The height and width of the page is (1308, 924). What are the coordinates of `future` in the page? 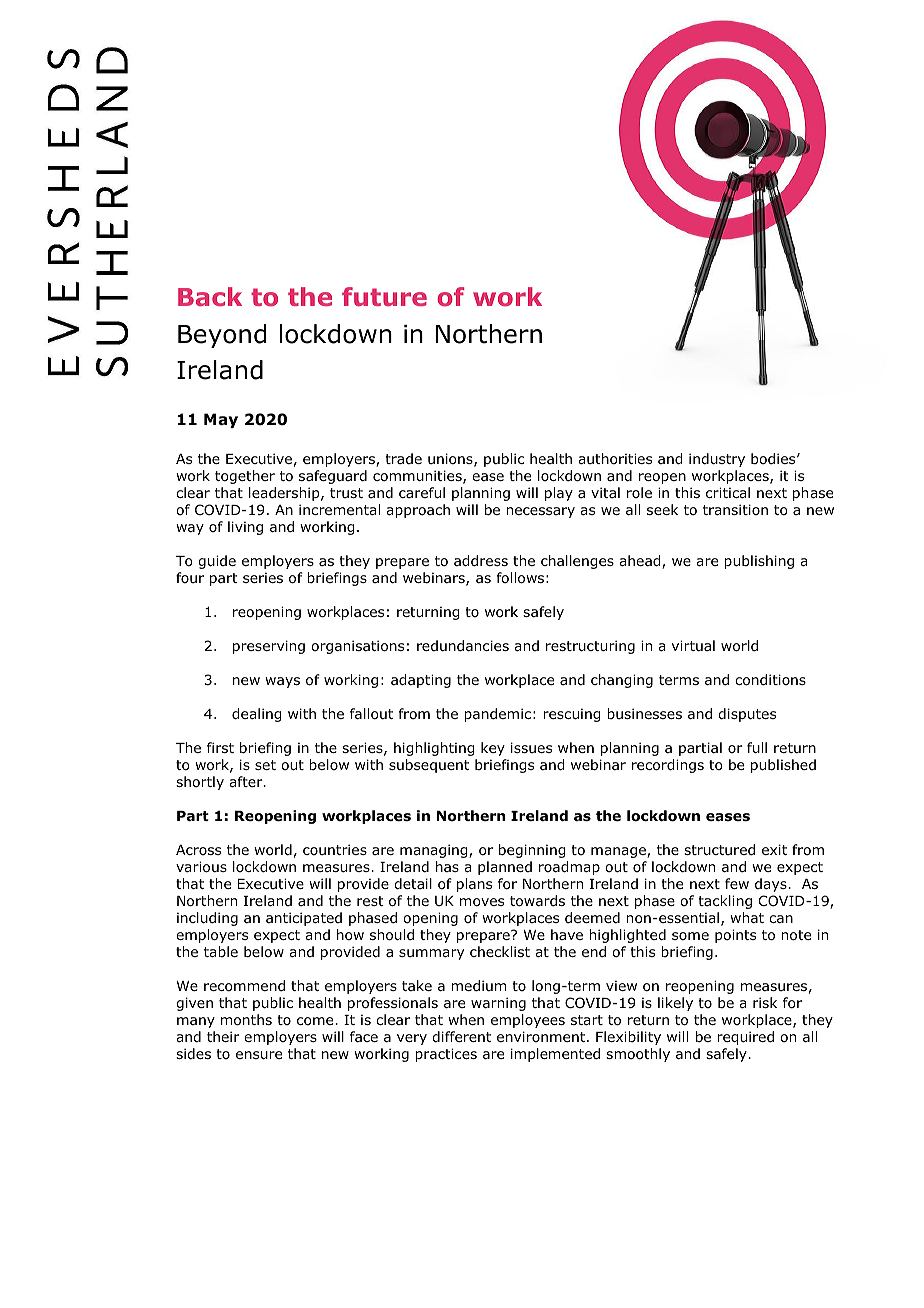 It's located at (384, 296).
